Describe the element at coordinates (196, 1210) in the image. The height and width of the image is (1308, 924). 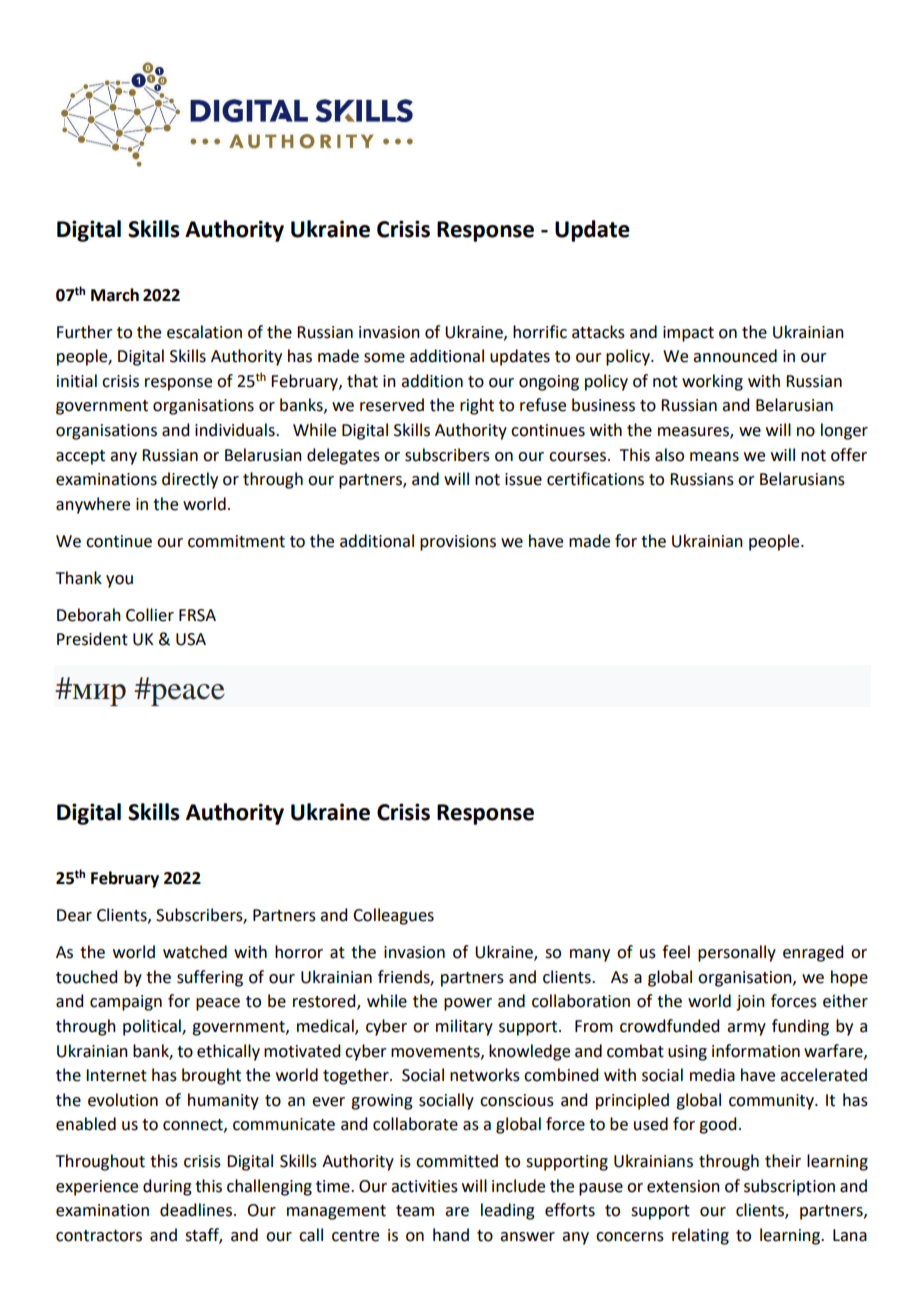
I see `deadlines` at that location.
